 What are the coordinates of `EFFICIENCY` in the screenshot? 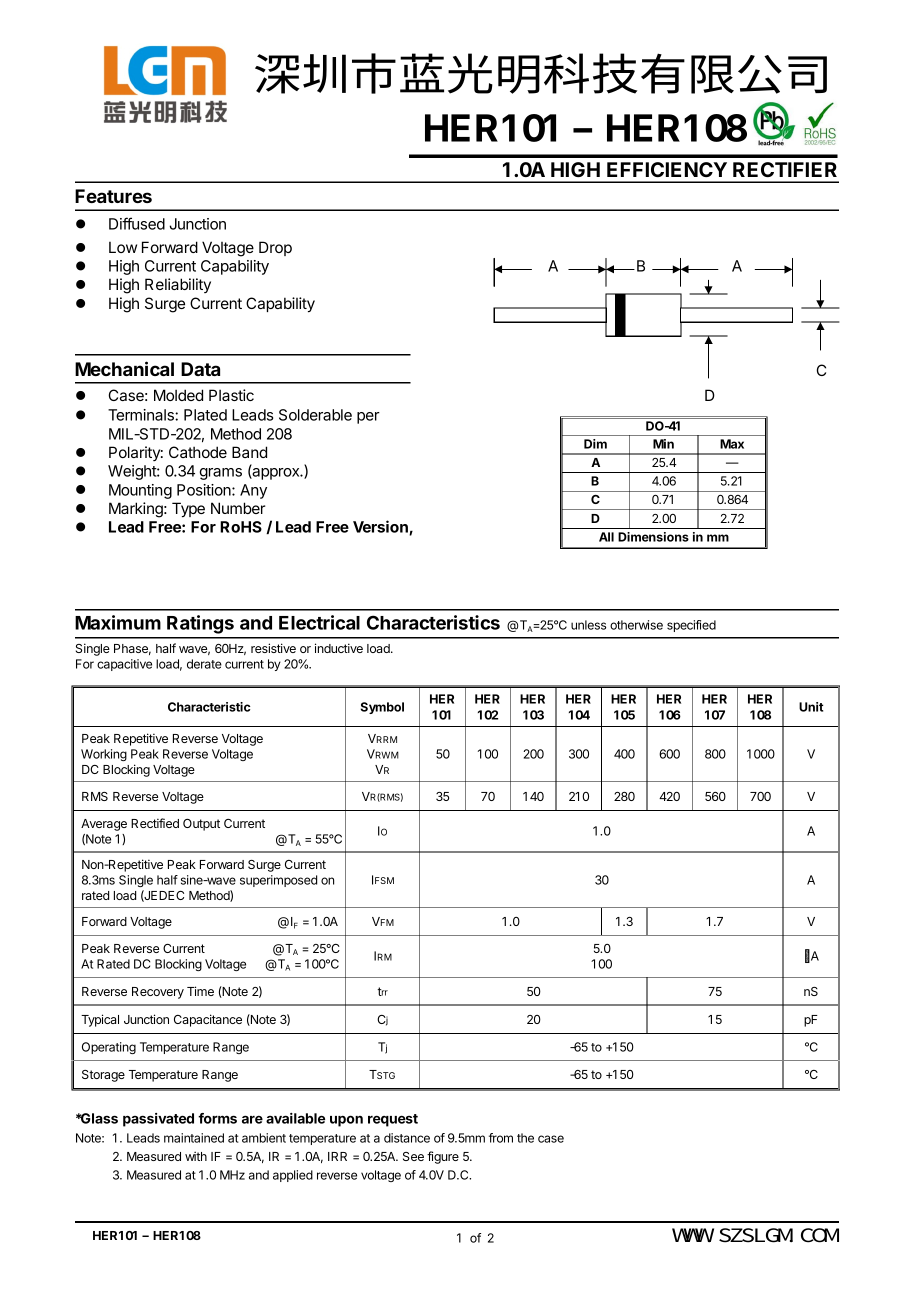 It's located at (667, 169).
